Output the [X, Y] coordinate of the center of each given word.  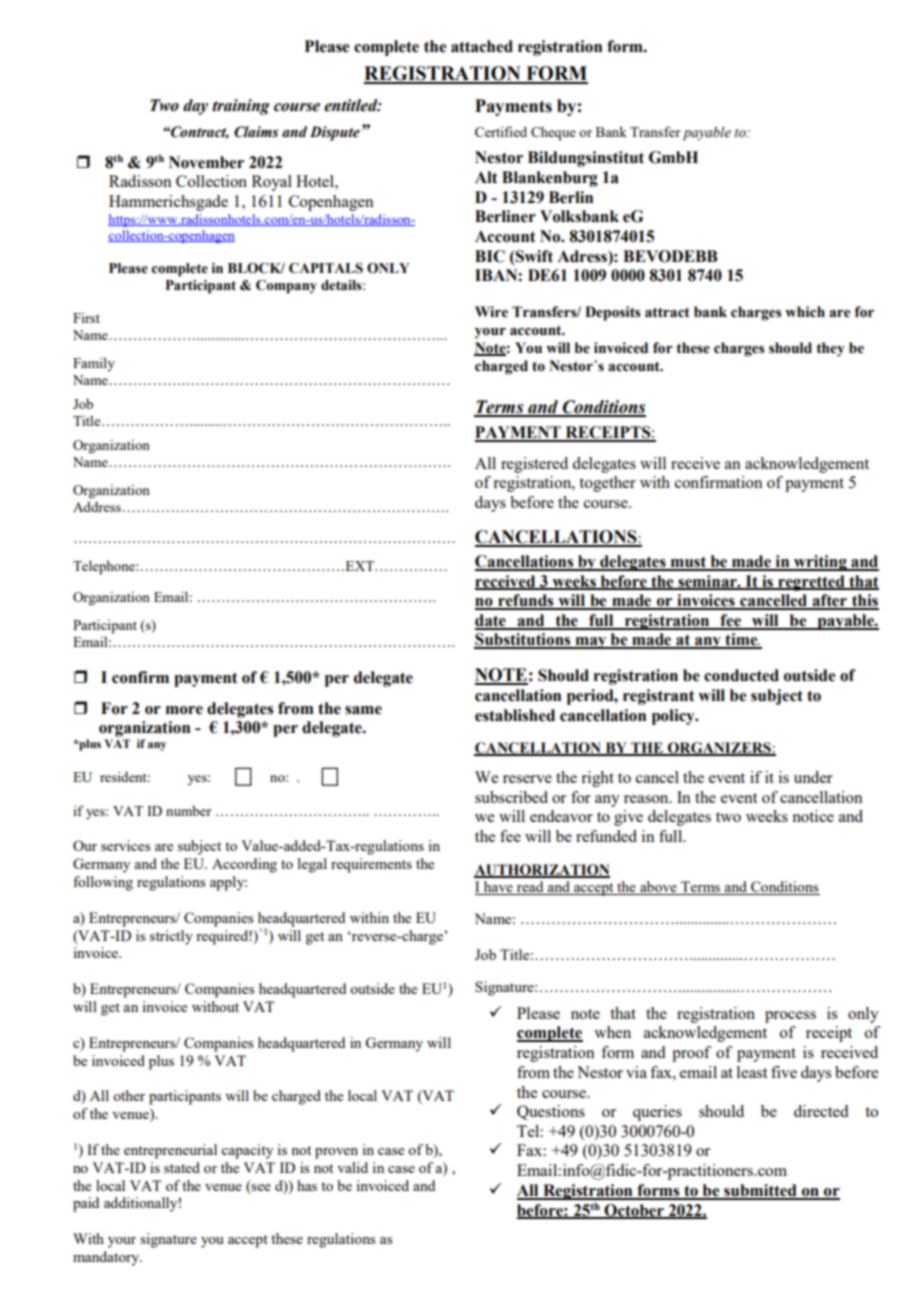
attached [482, 46]
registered [534, 465]
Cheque [553, 133]
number [189, 810]
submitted [760, 1191]
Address [97, 506]
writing [820, 563]
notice [813, 816]
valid [352, 1167]
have [498, 888]
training [241, 107]
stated [182, 1167]
